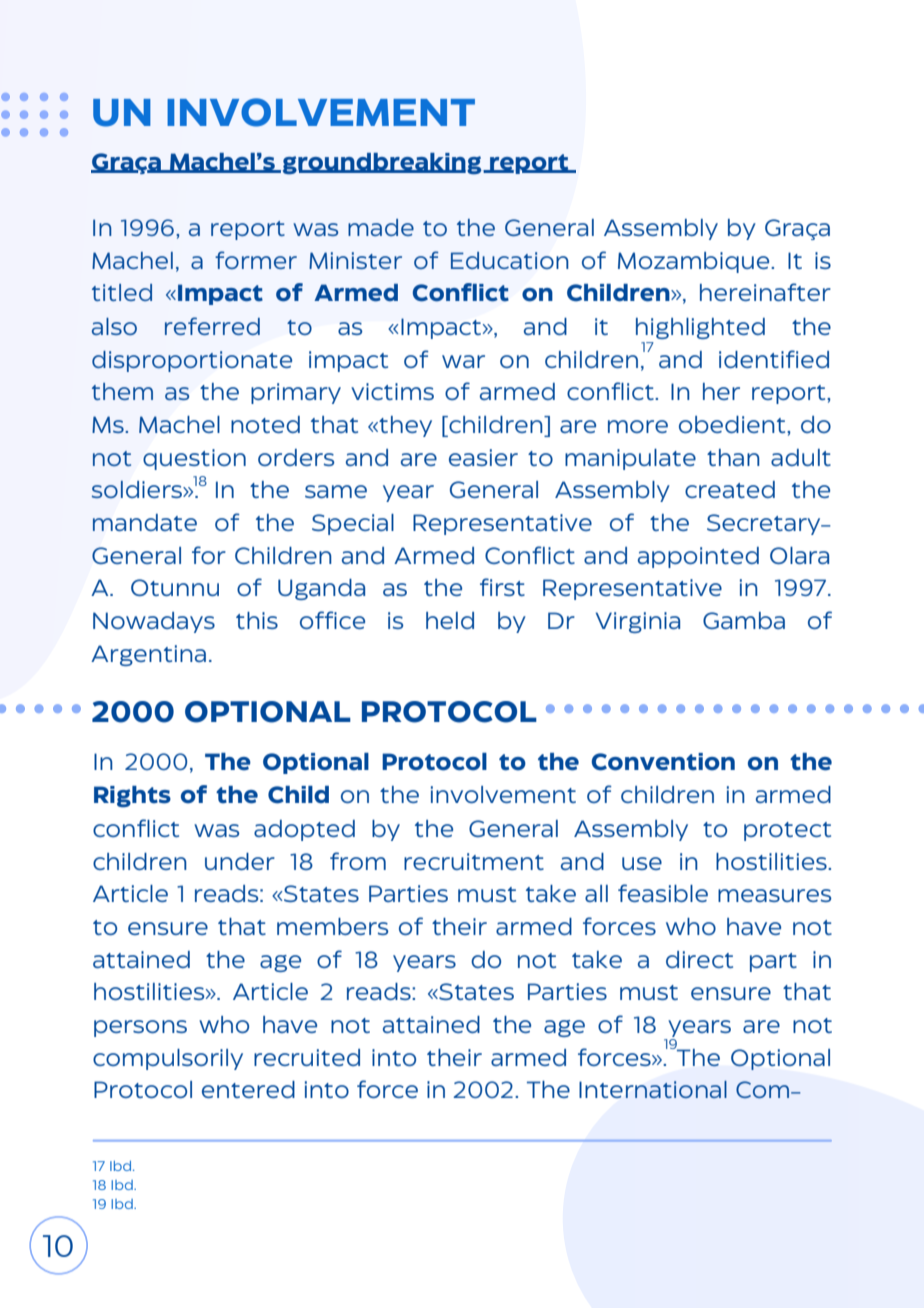 This screenshot has width=924, height=1308. Describe the element at coordinates (638, 622) in the screenshot. I see `Virginia` at that location.
